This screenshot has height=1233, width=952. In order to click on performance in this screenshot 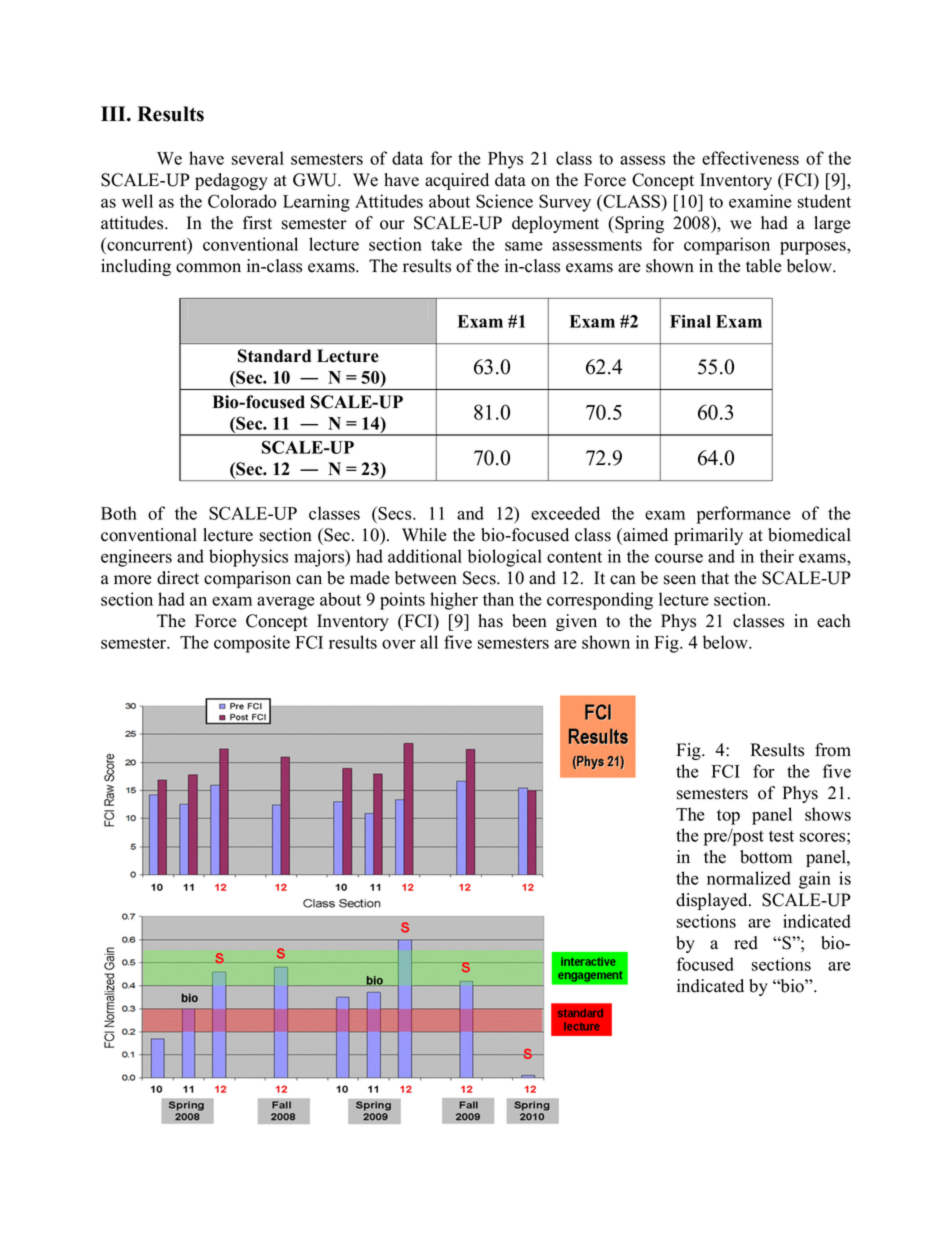, I will do `click(744, 515)`.
